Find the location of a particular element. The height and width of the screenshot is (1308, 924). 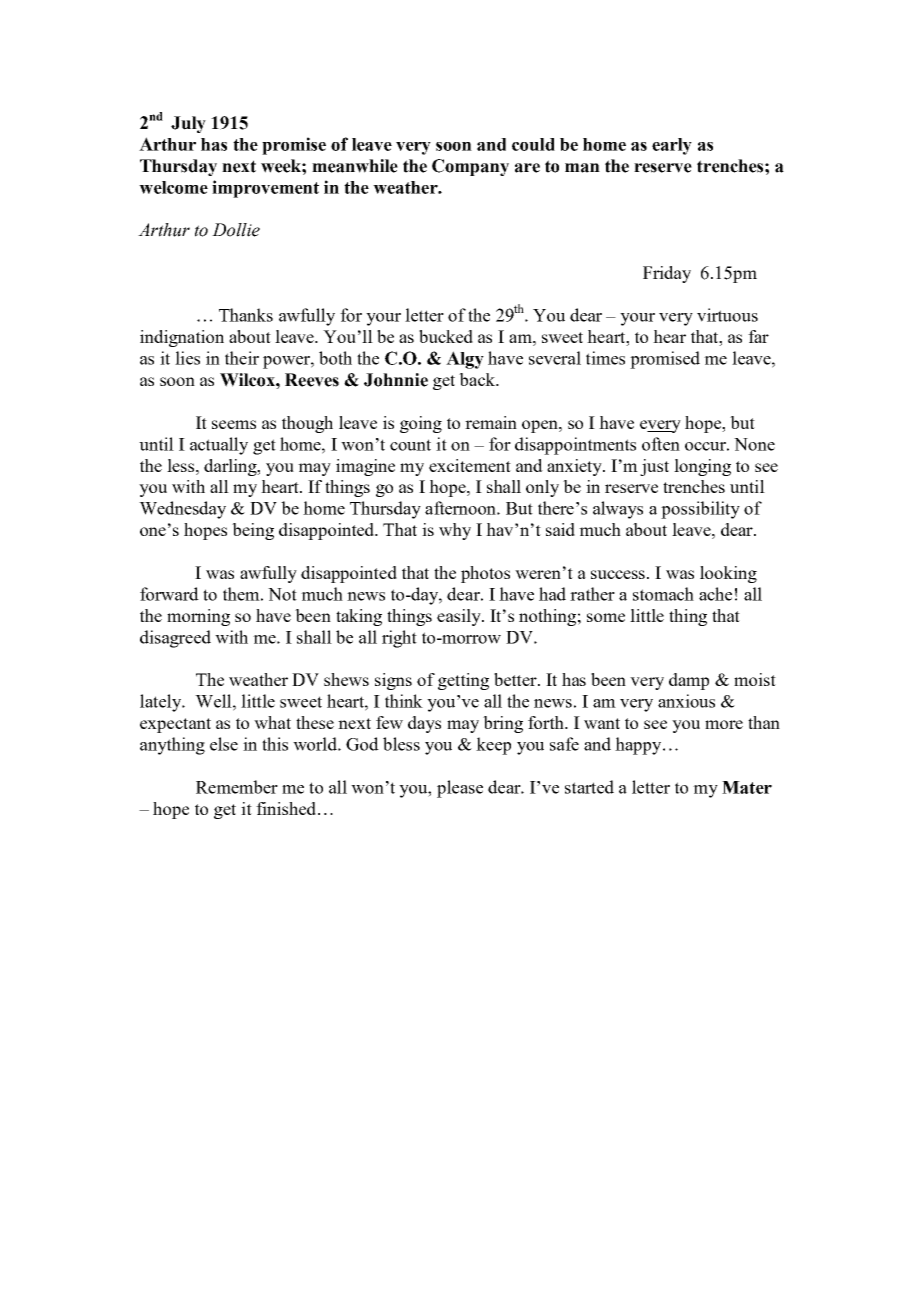

July is located at coordinates (188, 124).
